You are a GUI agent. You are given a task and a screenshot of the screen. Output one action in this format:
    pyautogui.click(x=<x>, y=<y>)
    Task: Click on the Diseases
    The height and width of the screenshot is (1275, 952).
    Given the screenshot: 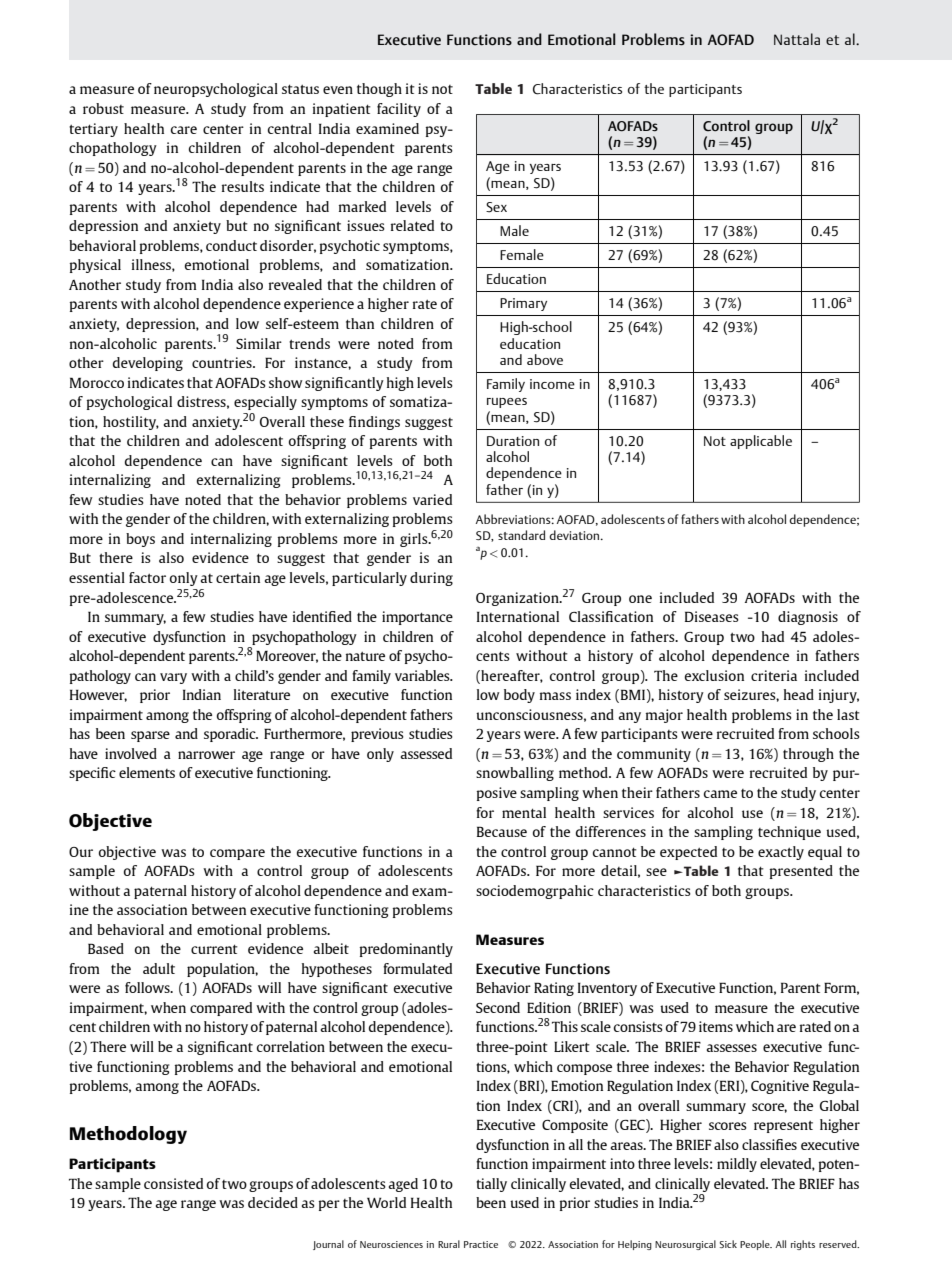 What is the action you would take?
    pyautogui.click(x=712, y=616)
